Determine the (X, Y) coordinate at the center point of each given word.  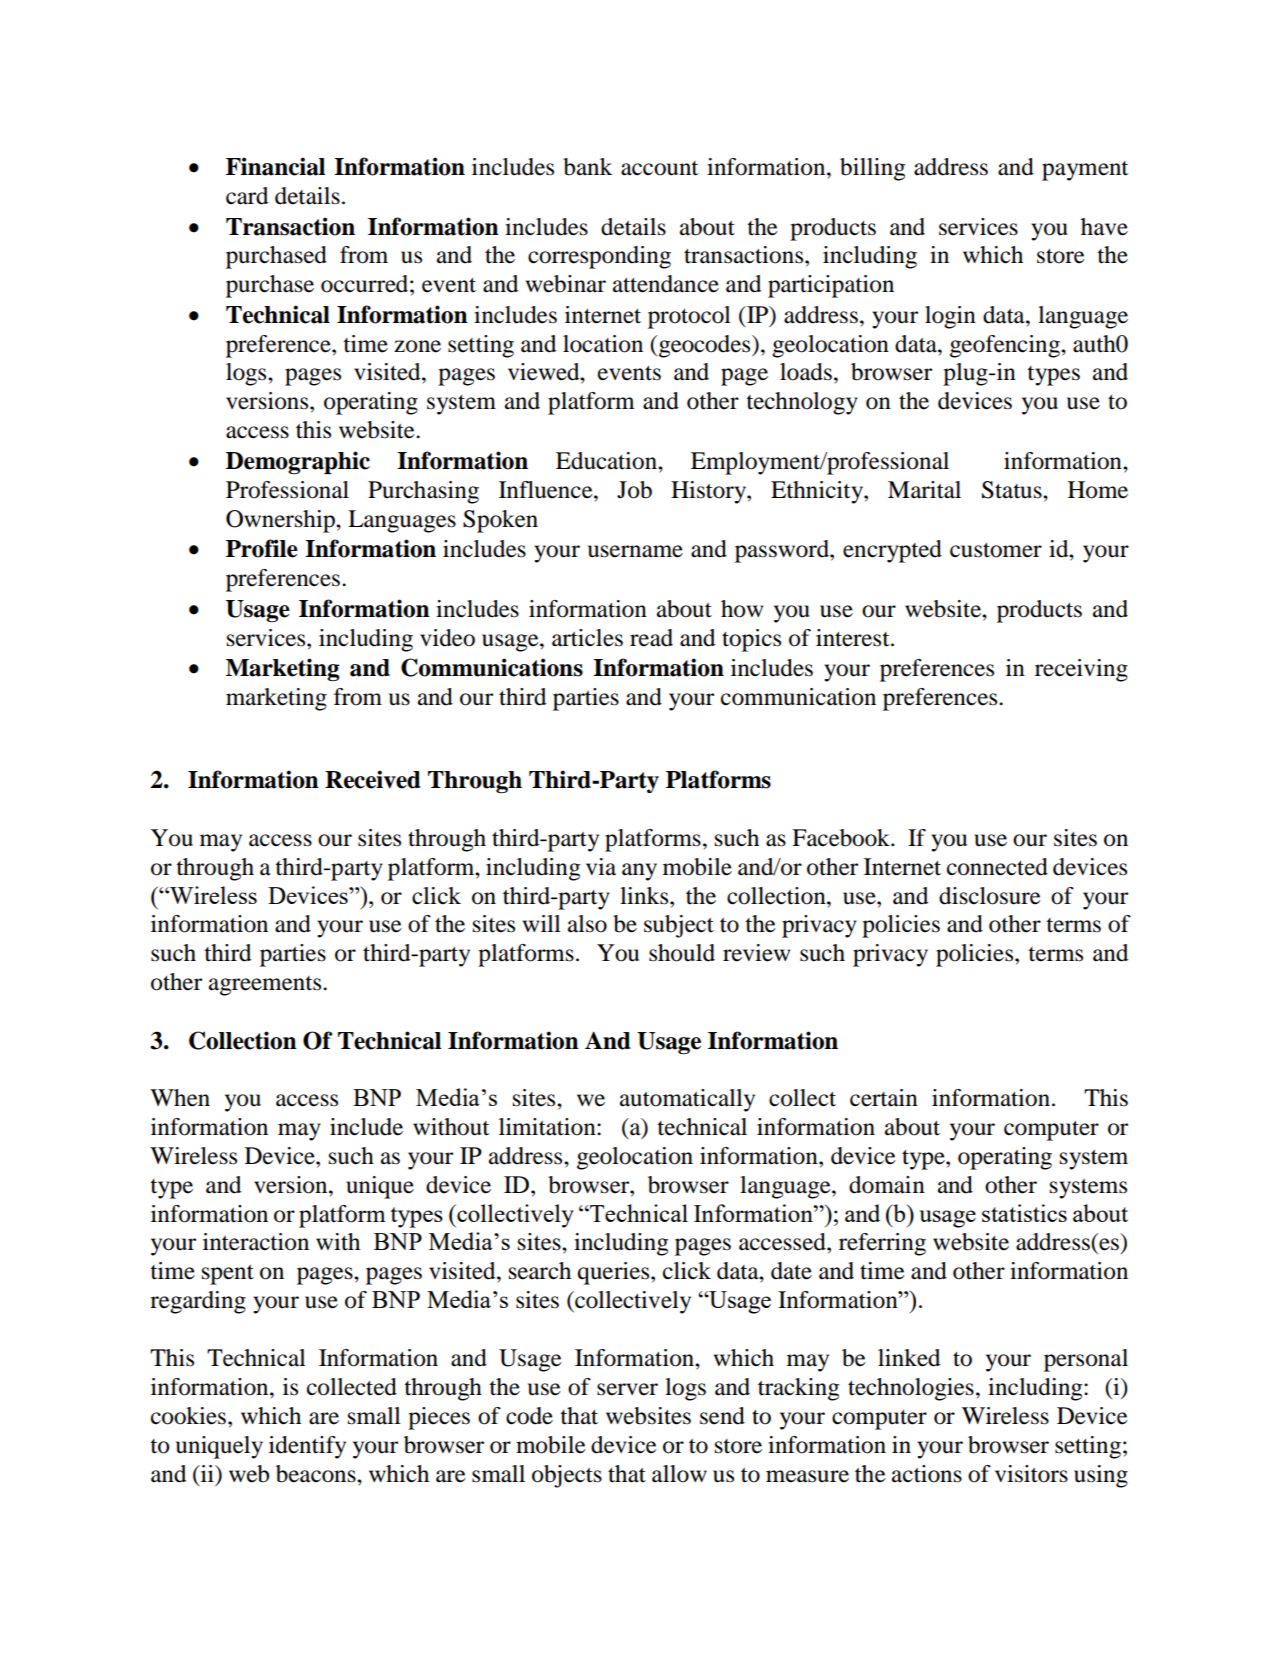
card (247, 196)
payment (1085, 171)
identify (307, 1447)
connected (997, 867)
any (639, 872)
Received (373, 779)
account (659, 168)
